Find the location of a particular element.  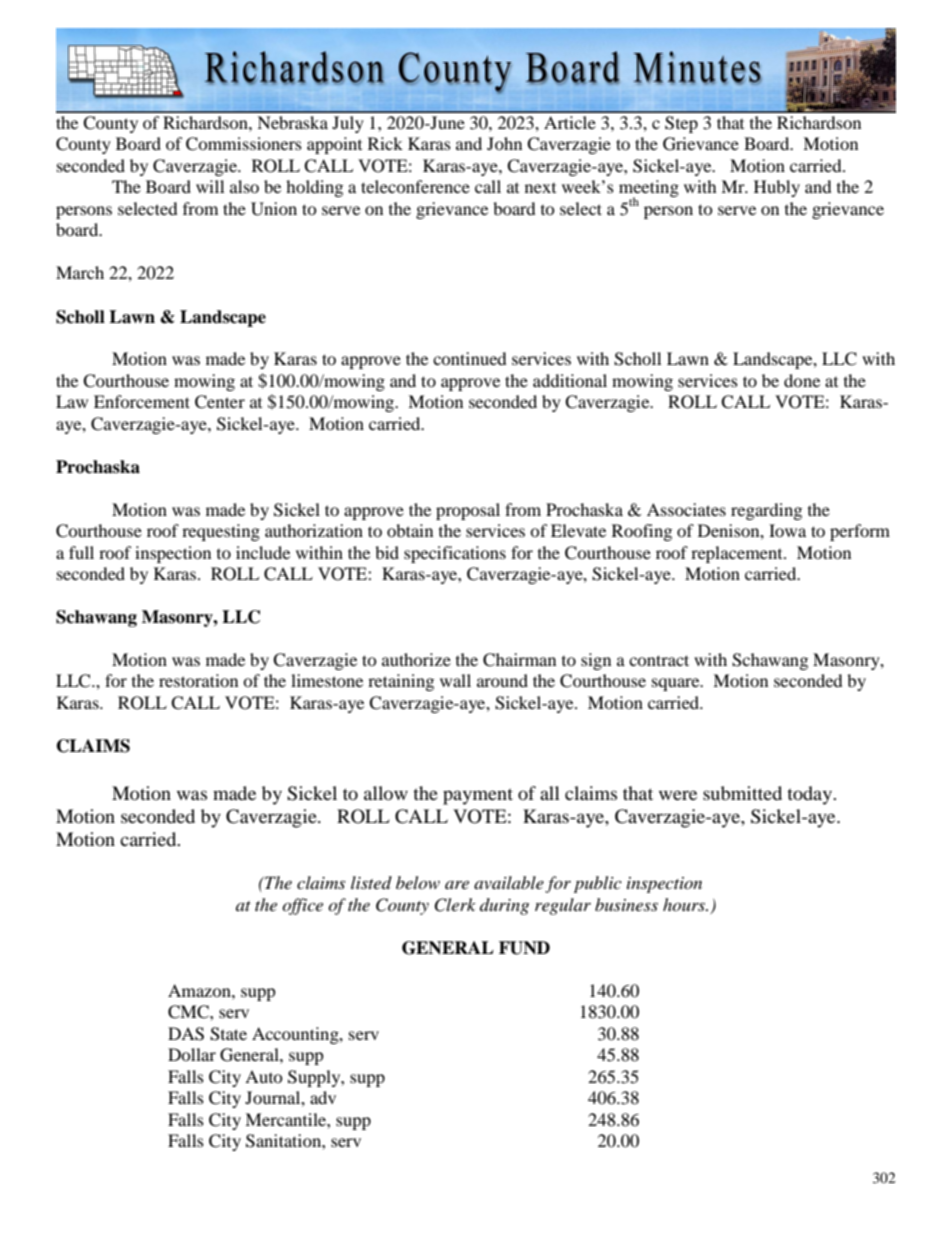

hours is located at coordinates (685, 904).
